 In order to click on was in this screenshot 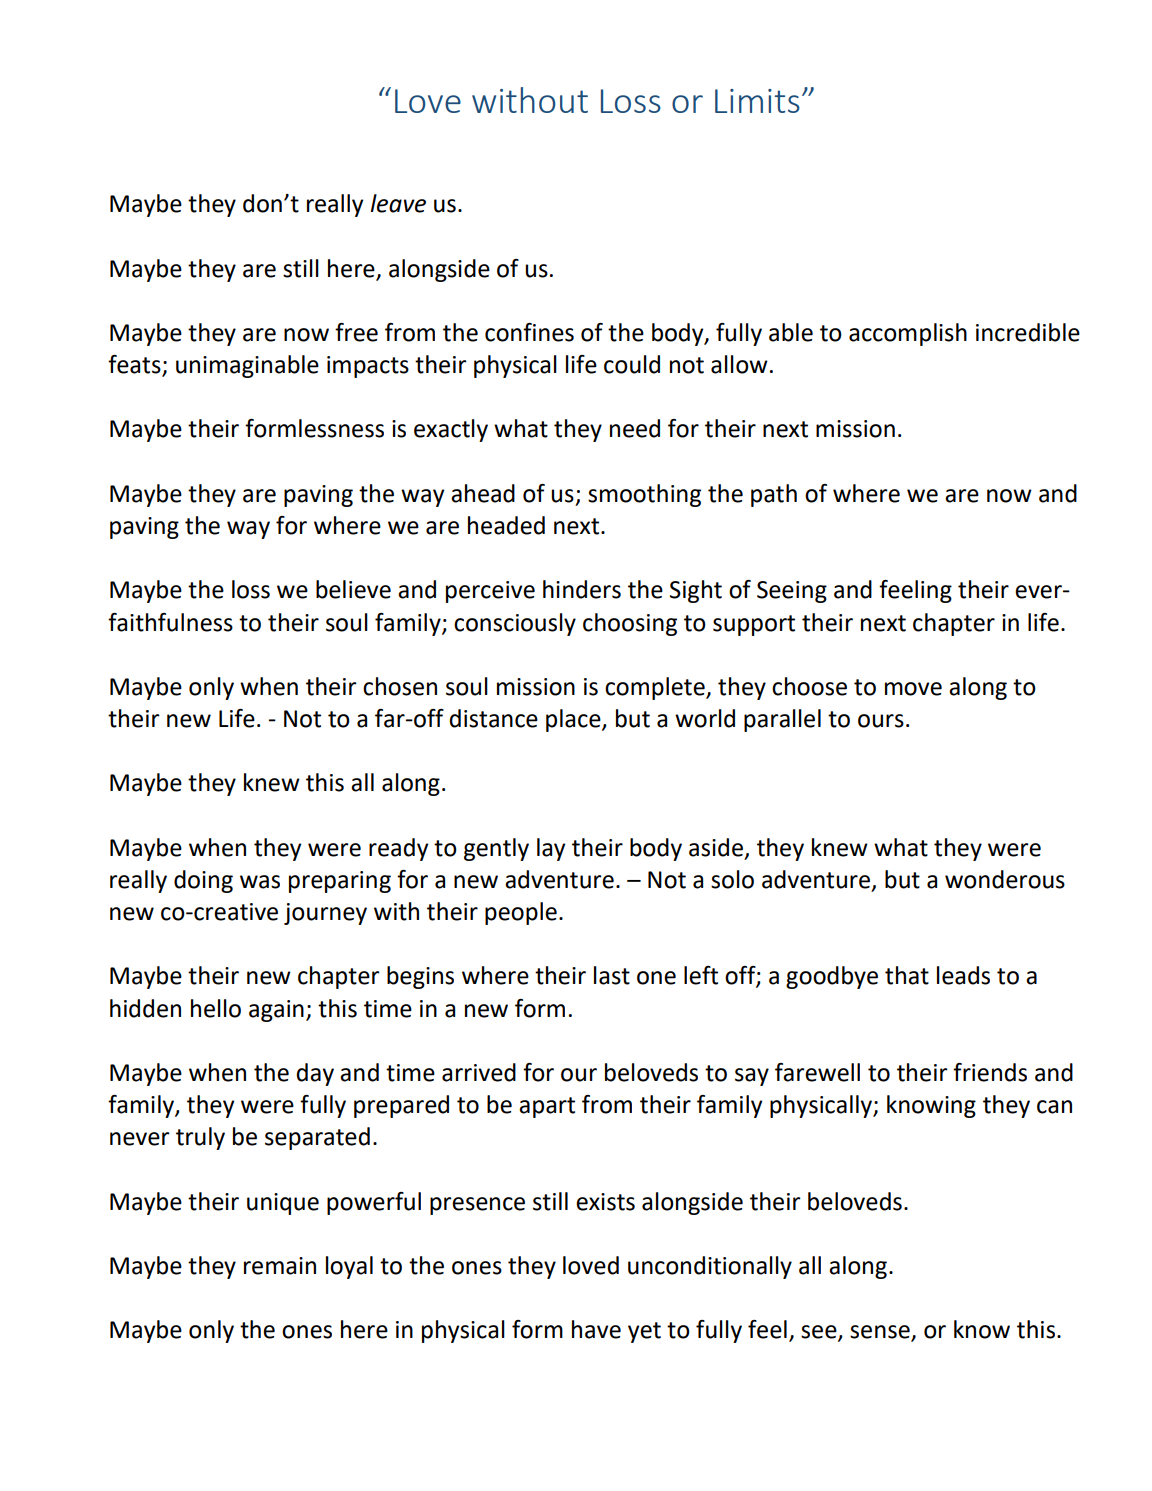, I will do `click(260, 882)`.
